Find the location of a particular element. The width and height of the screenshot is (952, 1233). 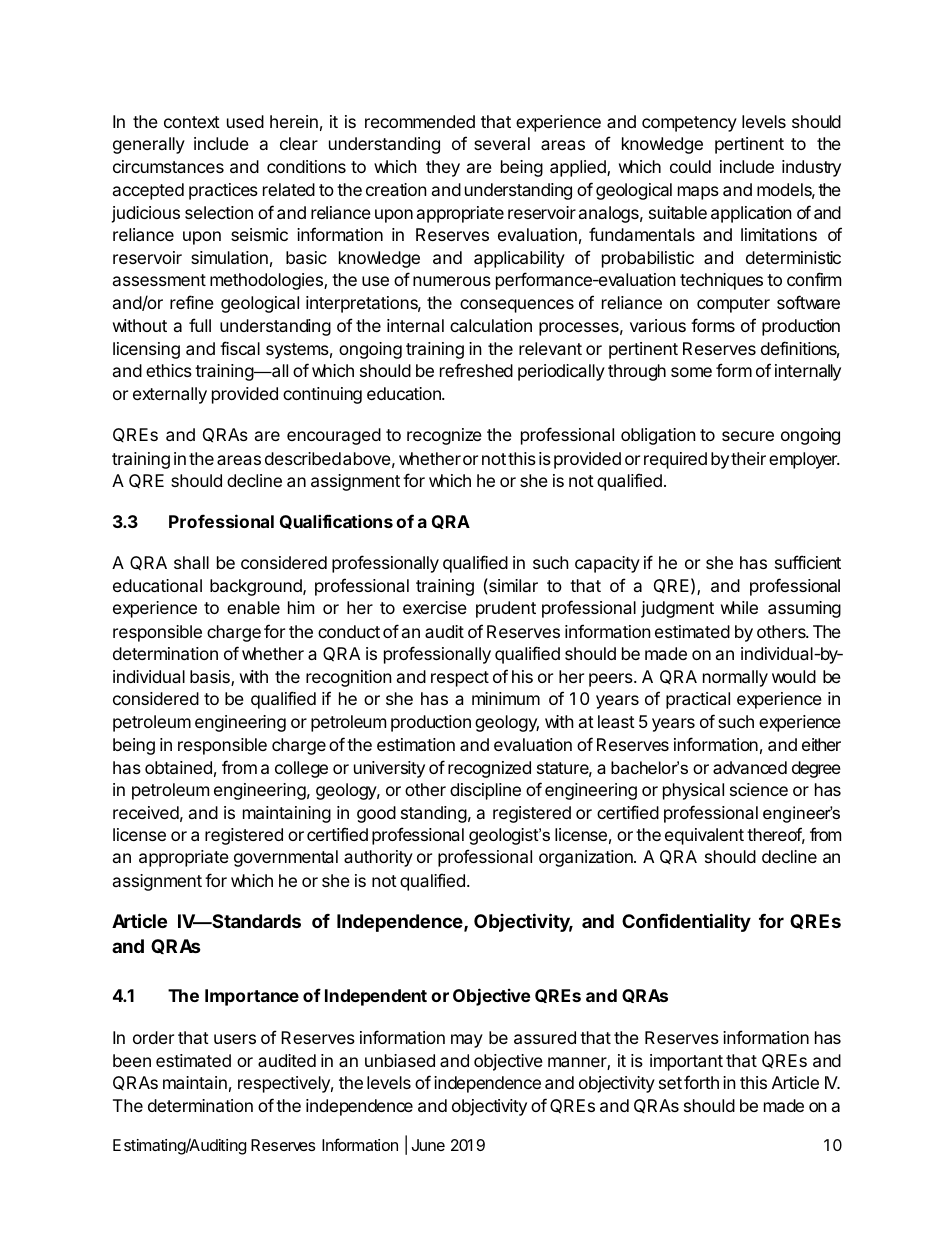

calculation is located at coordinates (491, 325).
